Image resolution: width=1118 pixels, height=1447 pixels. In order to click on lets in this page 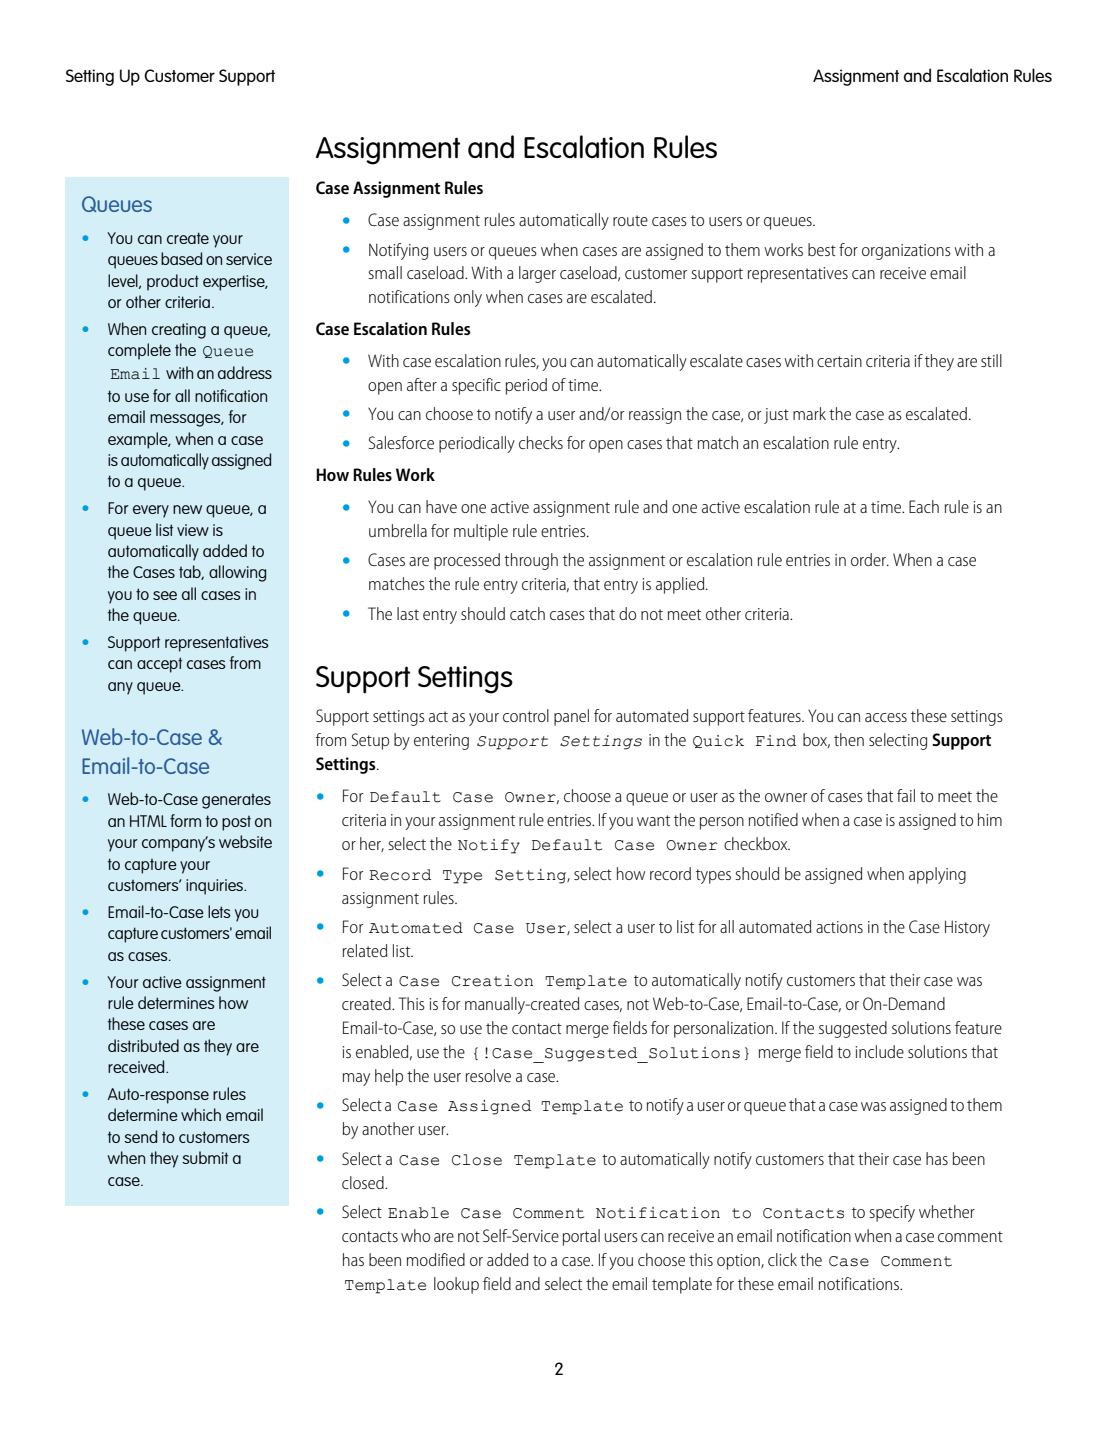, I will do `click(219, 911)`.
